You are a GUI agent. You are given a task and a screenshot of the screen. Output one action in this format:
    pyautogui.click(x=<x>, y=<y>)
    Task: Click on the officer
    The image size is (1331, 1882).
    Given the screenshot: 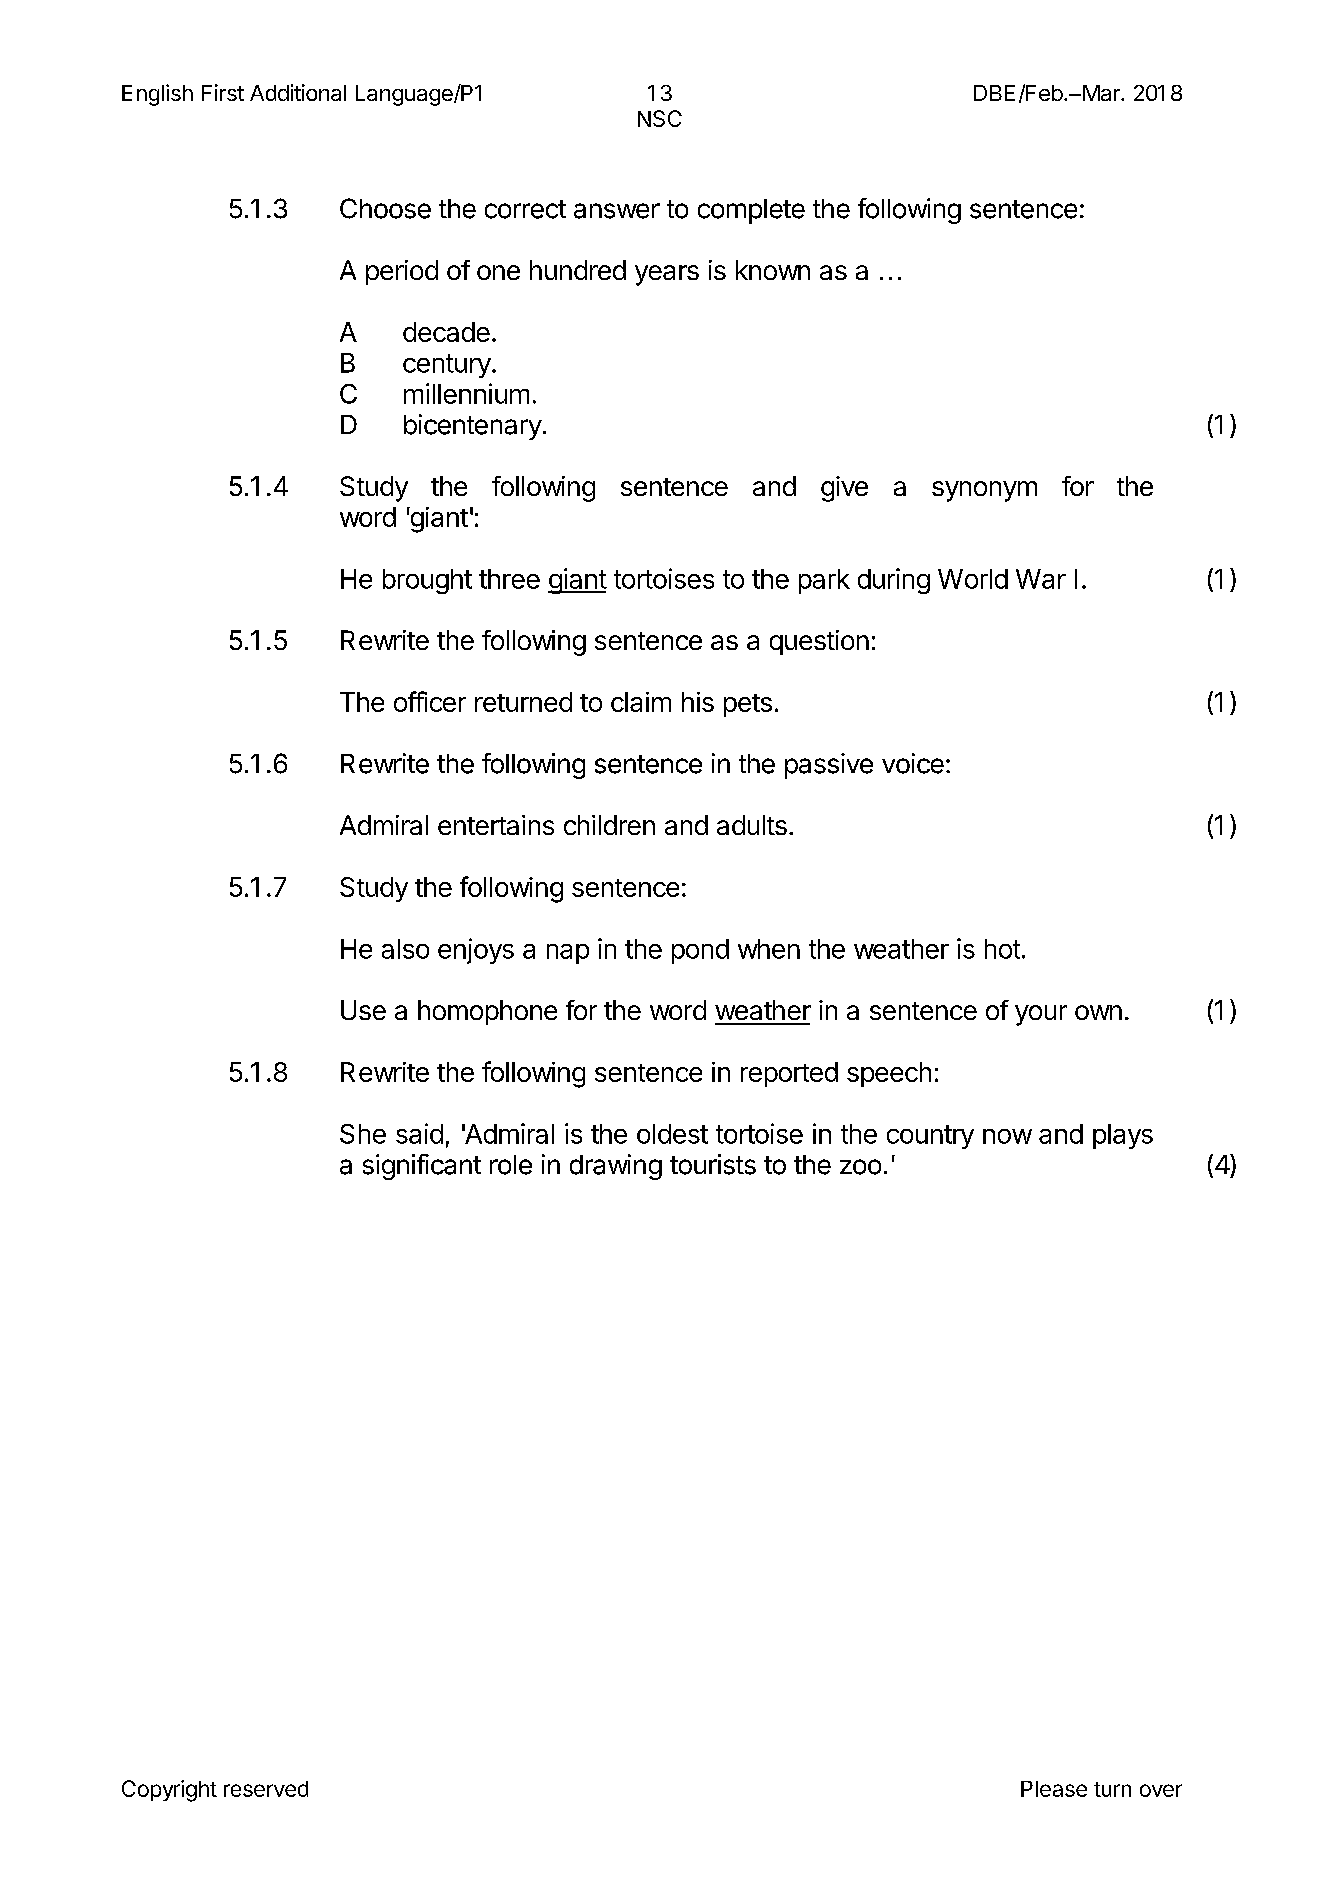 What is the action you would take?
    pyautogui.click(x=430, y=701)
